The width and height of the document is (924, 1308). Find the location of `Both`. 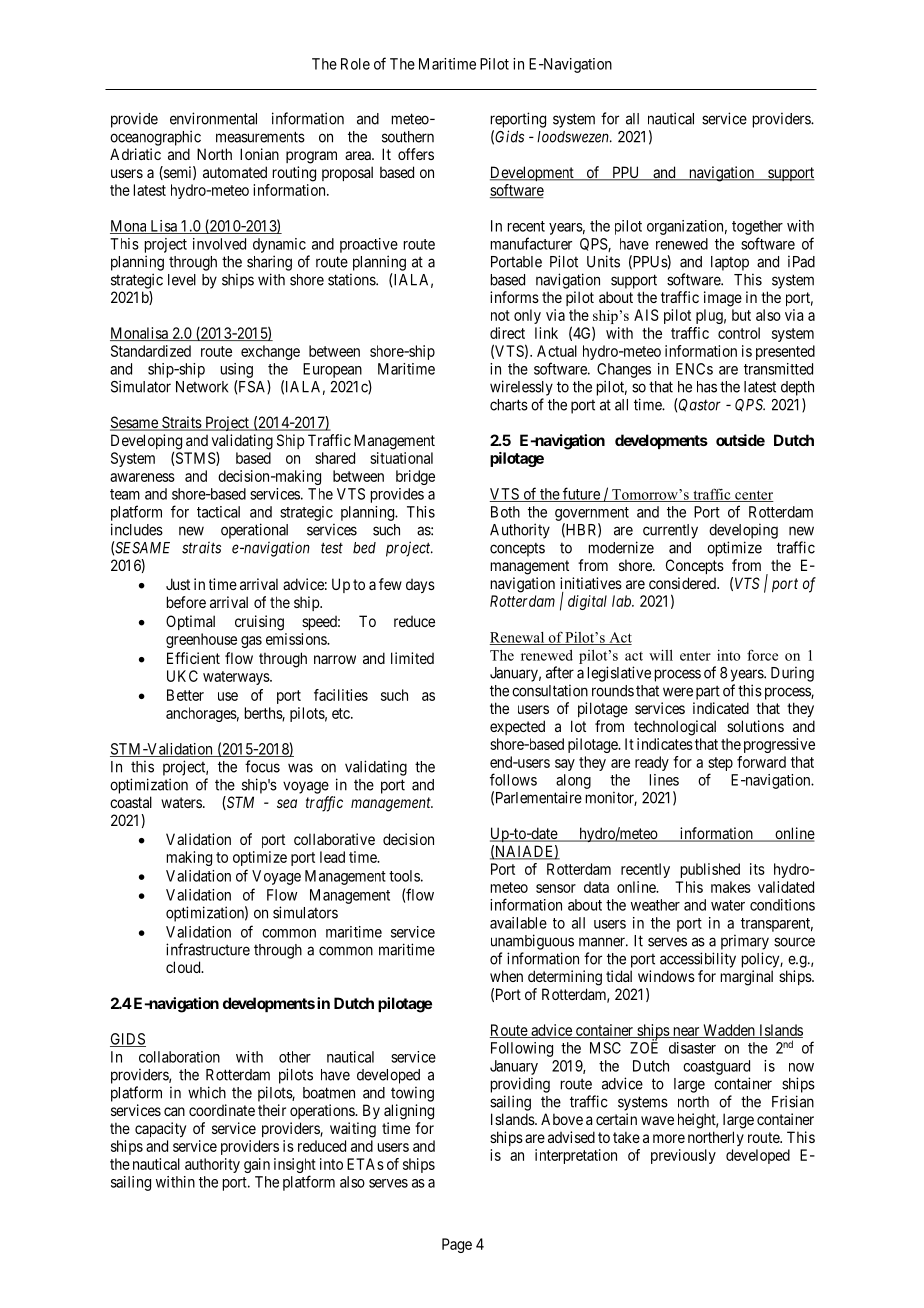

Both is located at coordinates (505, 512).
